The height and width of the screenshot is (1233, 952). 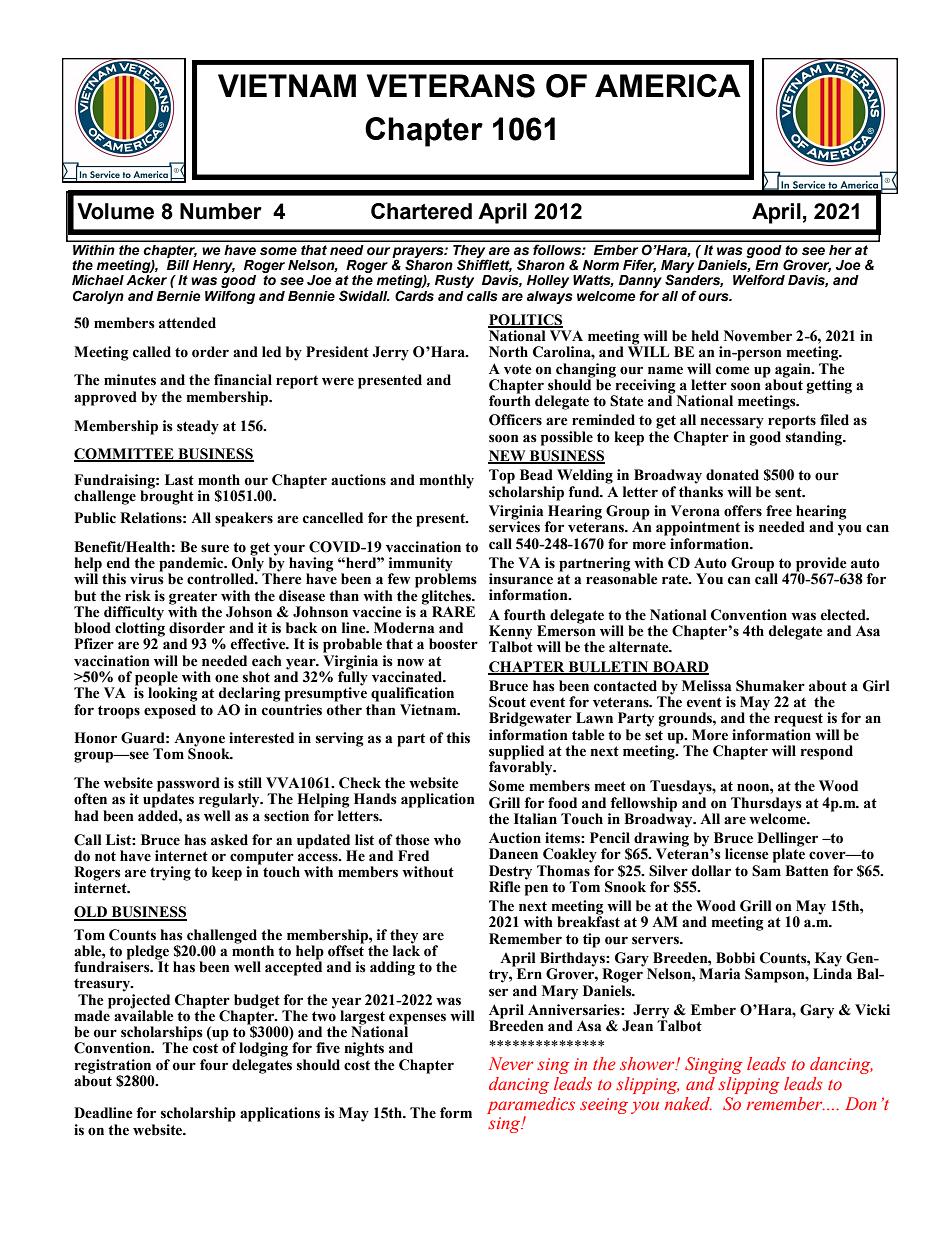 I want to click on steady, so click(x=198, y=427).
